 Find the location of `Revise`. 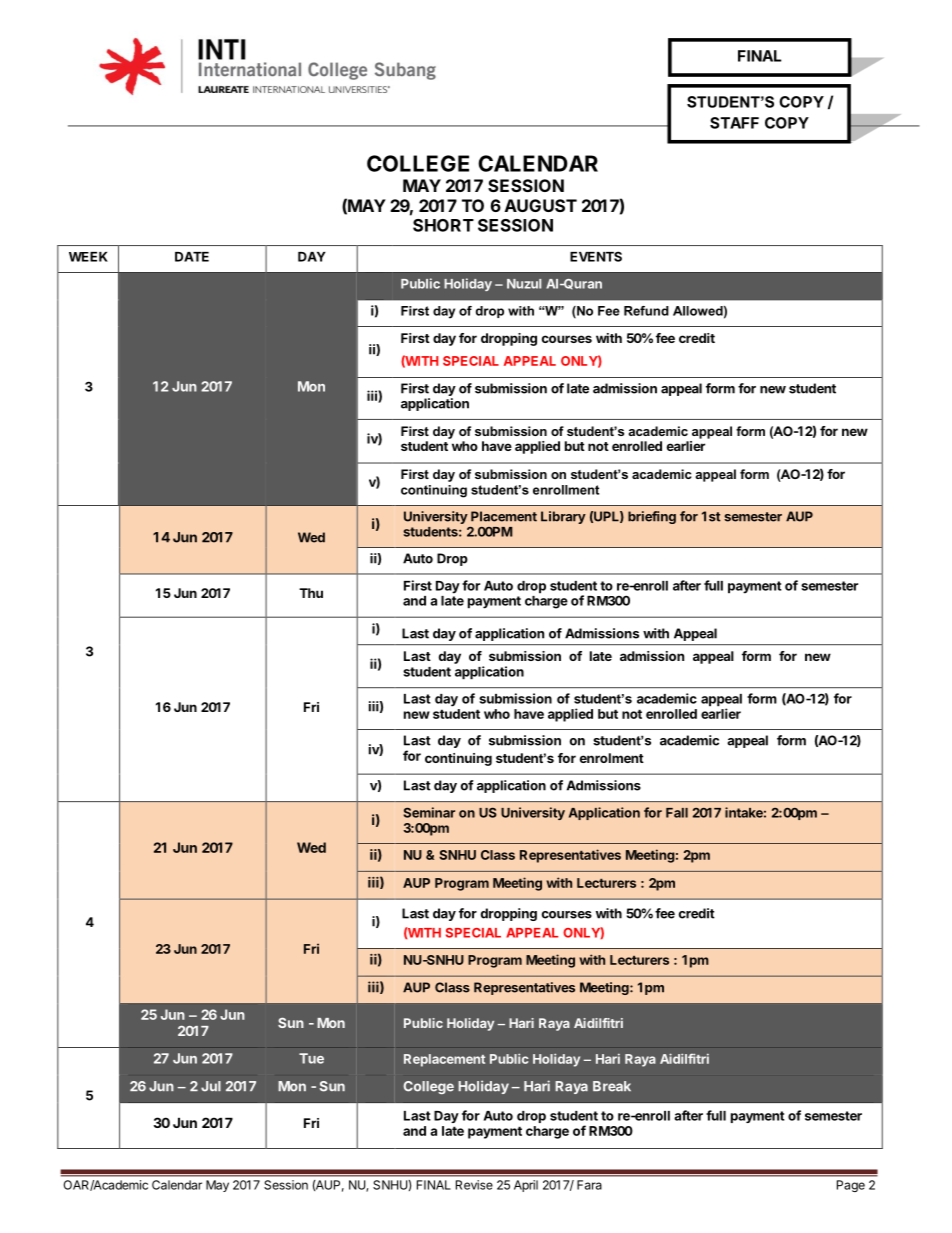

Revise is located at coordinates (474, 1185).
